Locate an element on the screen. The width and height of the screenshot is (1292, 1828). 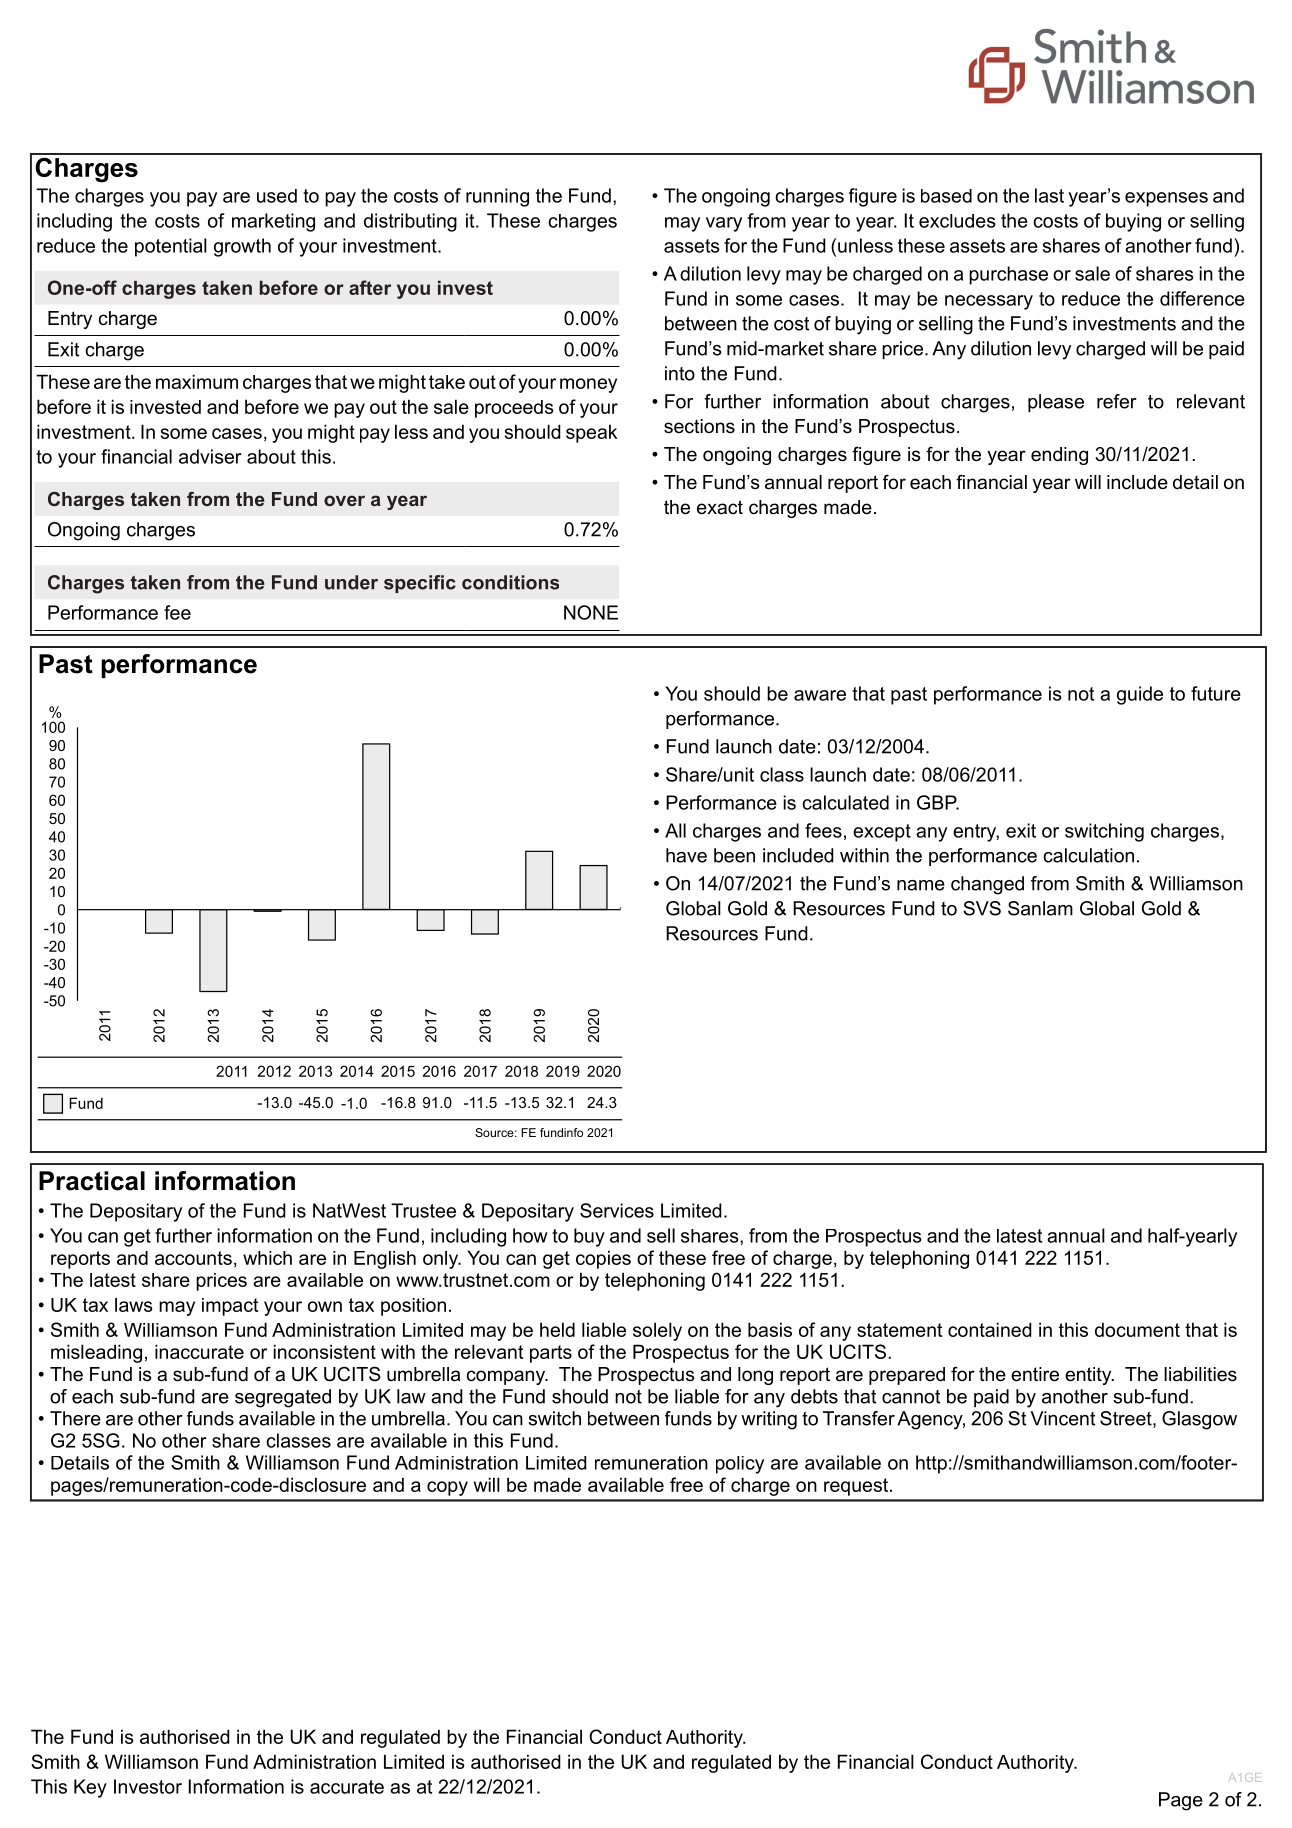
request is located at coordinates (856, 1487).
